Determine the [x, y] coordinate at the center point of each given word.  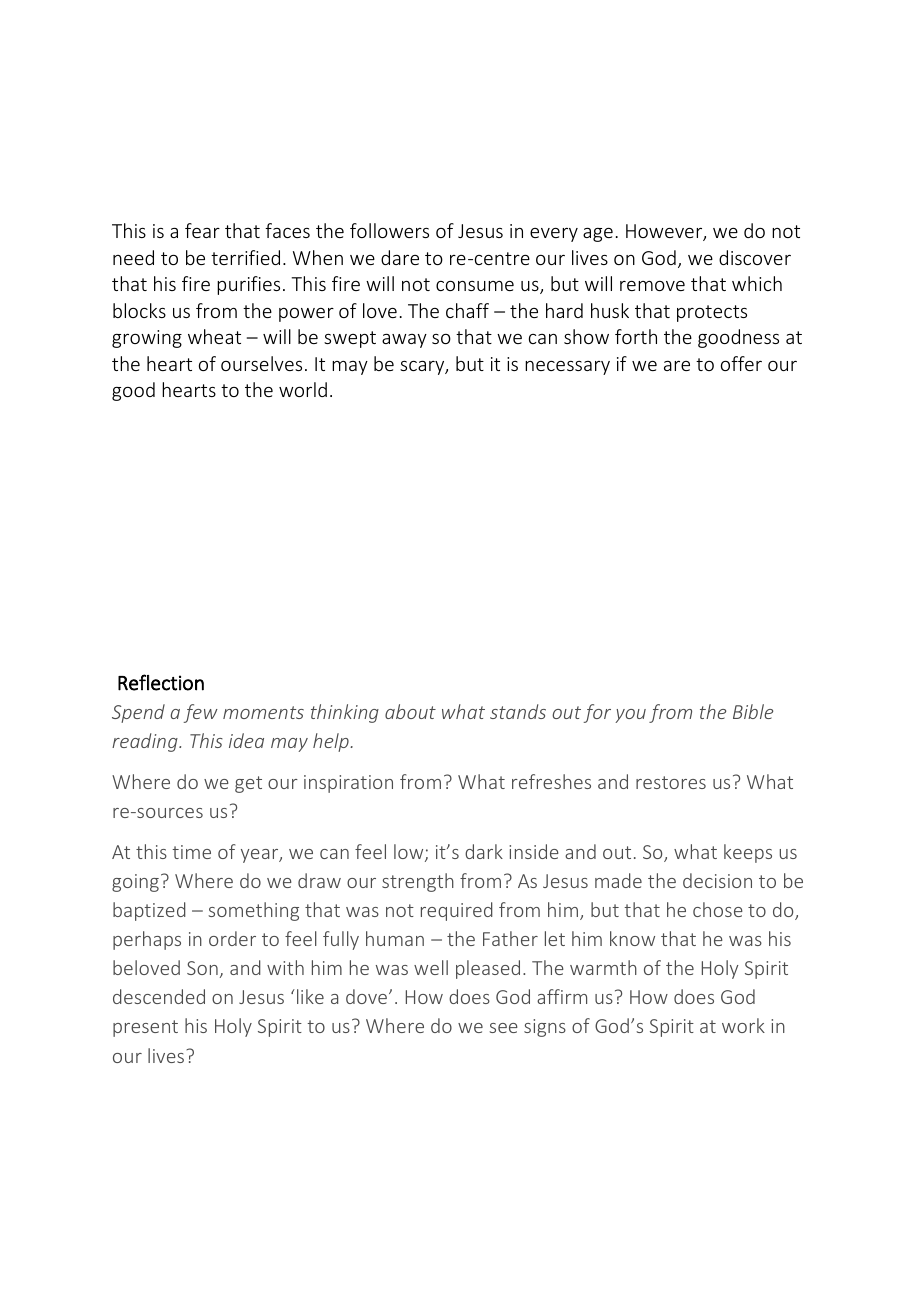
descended [159, 996]
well [431, 967]
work [743, 1025]
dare [400, 257]
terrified [245, 257]
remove [652, 286]
